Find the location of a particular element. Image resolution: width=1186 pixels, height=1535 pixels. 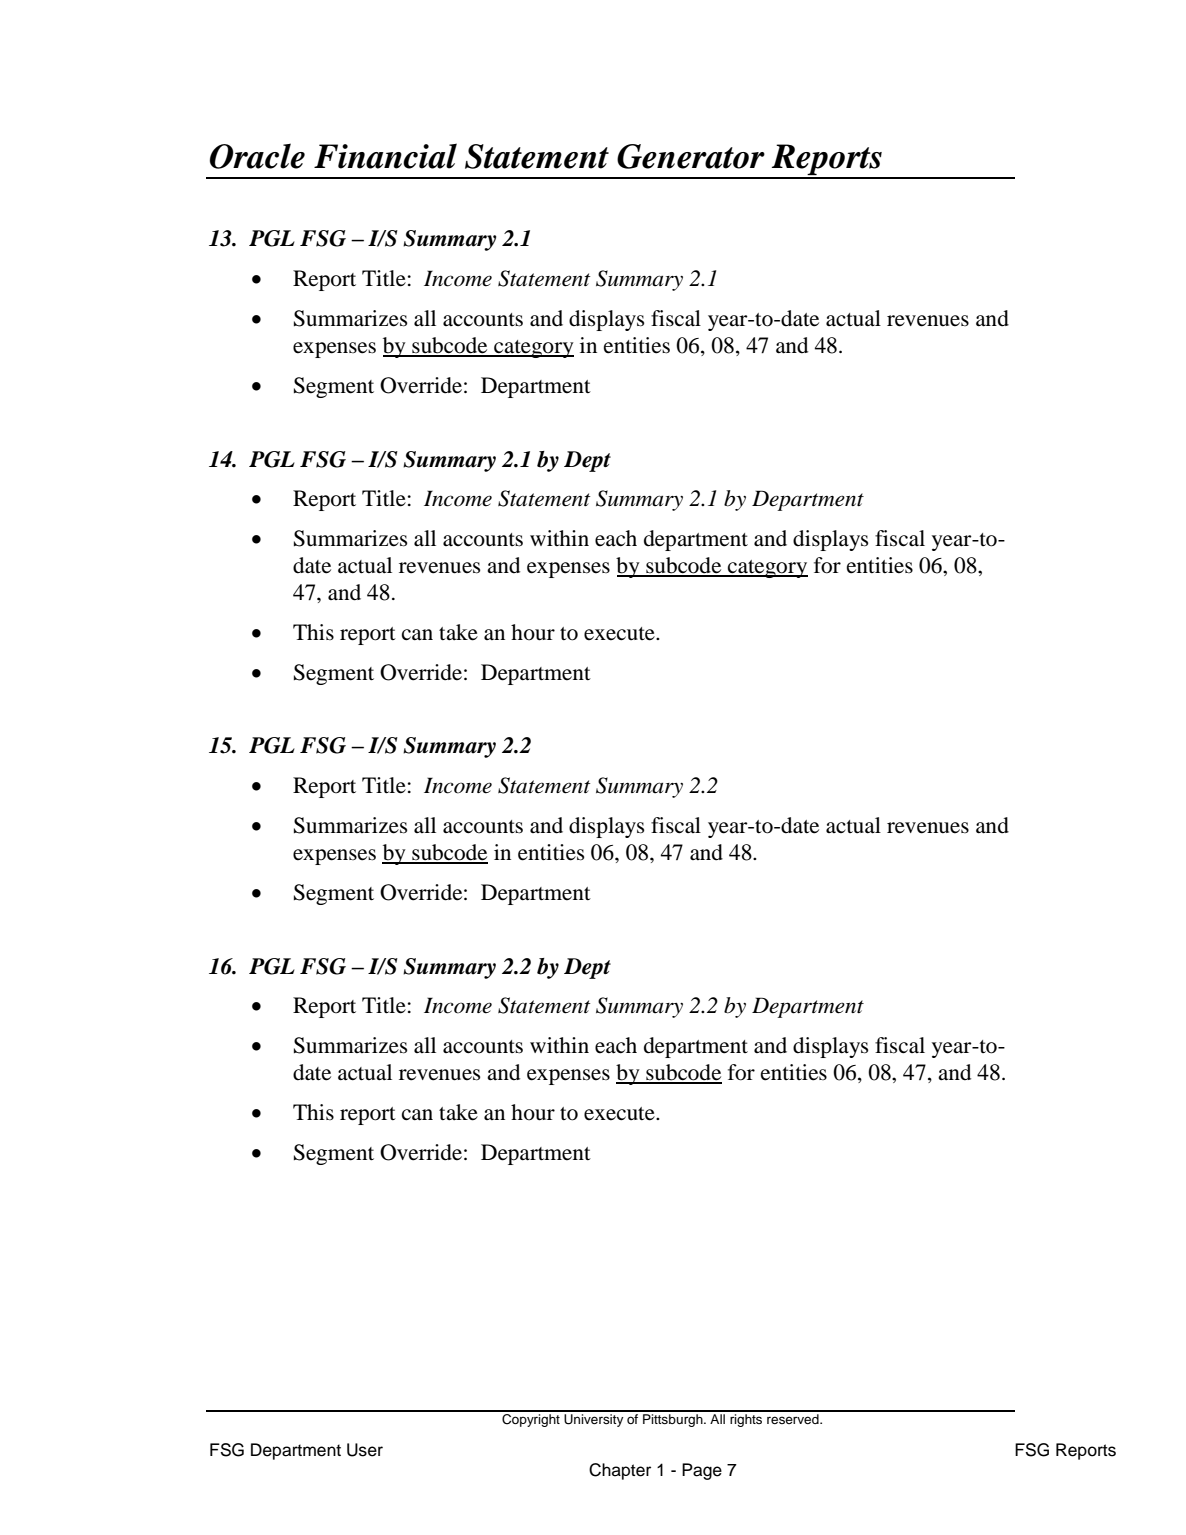

User is located at coordinates (365, 1450).
